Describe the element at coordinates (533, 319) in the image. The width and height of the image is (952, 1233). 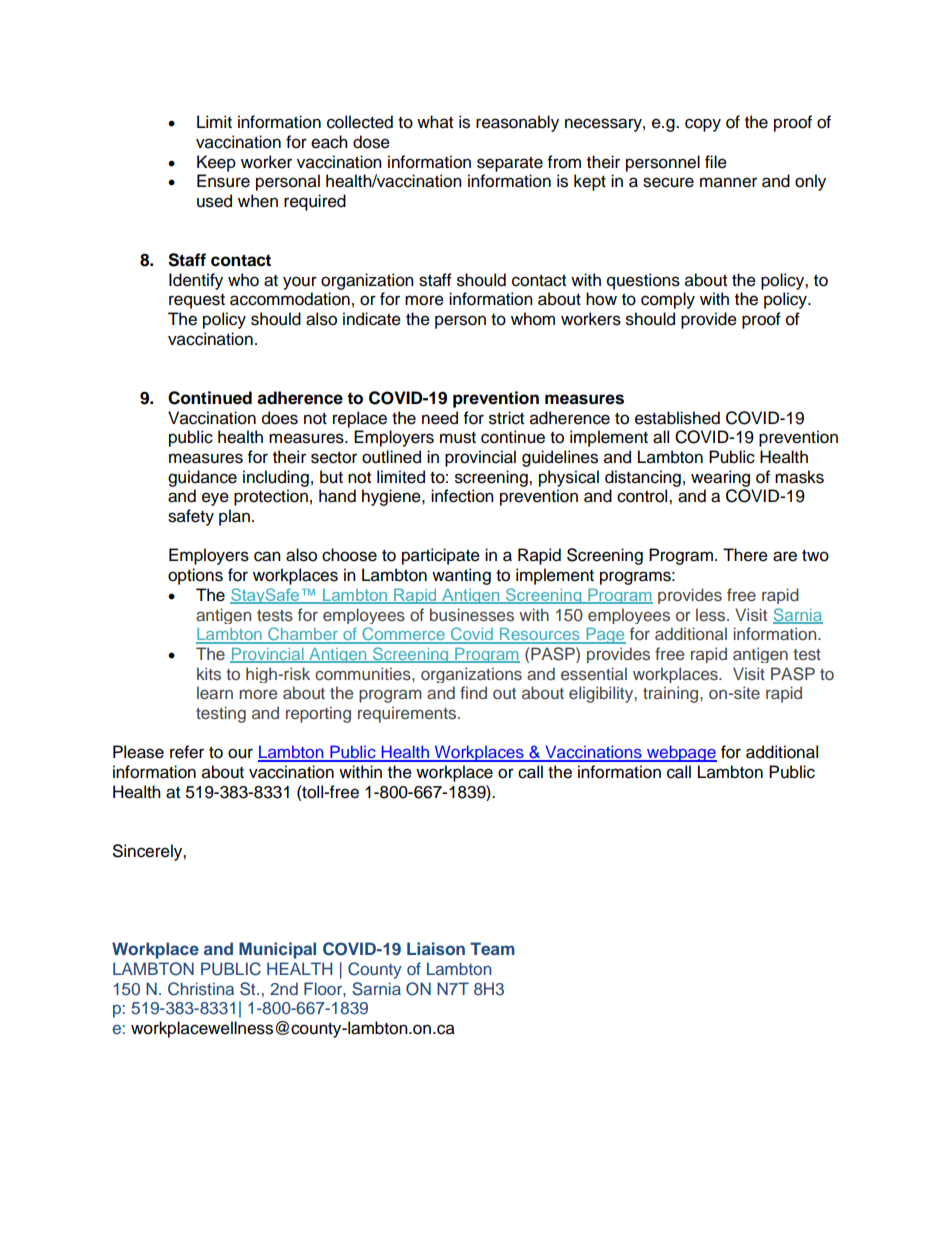
I see `whom` at that location.
